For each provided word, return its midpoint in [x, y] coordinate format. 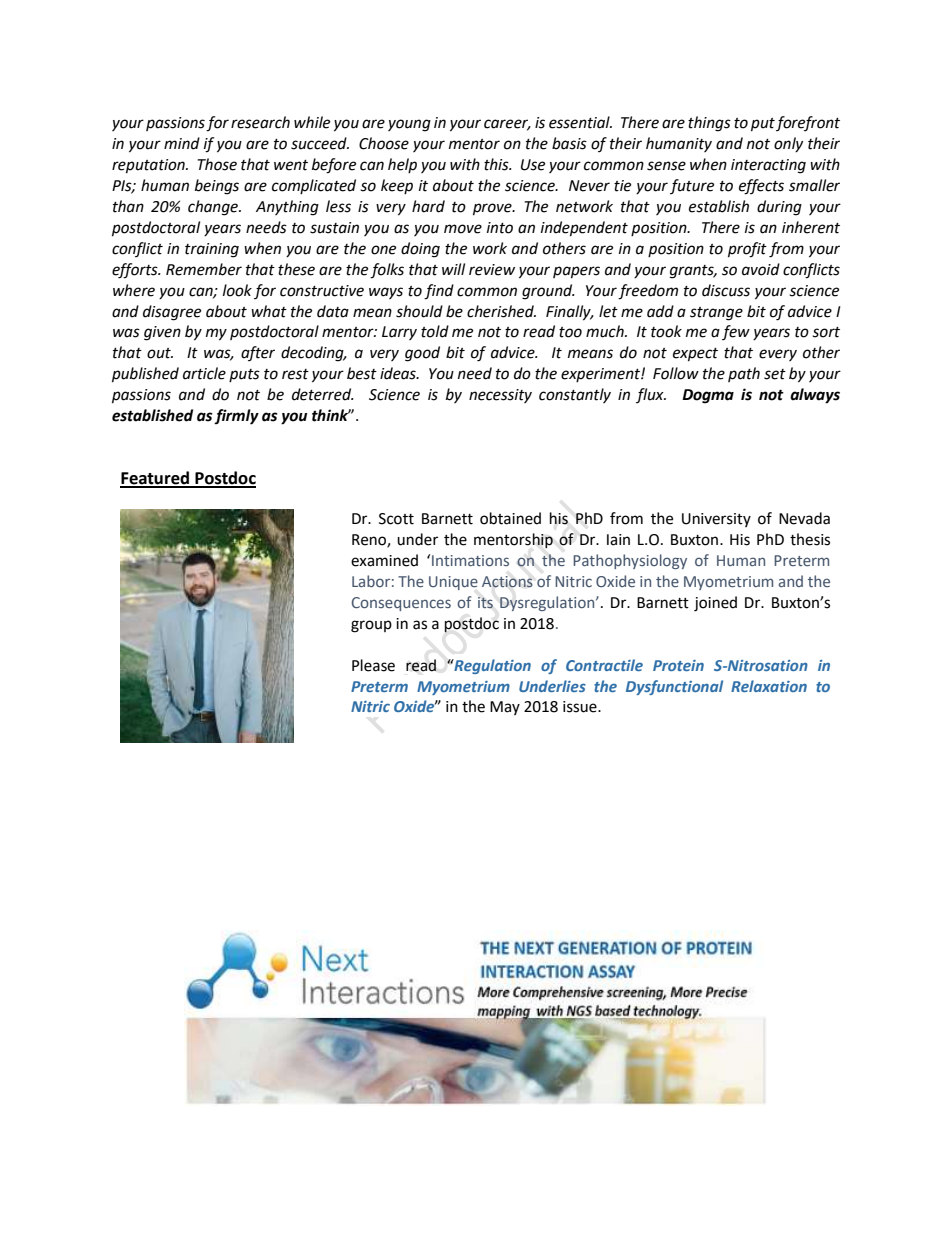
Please [373, 665]
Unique [453, 583]
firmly [236, 417]
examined [384, 560]
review [492, 270]
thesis [810, 539]
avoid [761, 269]
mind [182, 143]
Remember [204, 269]
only [788, 144]
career [507, 125]
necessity [500, 396]
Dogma [708, 396]
